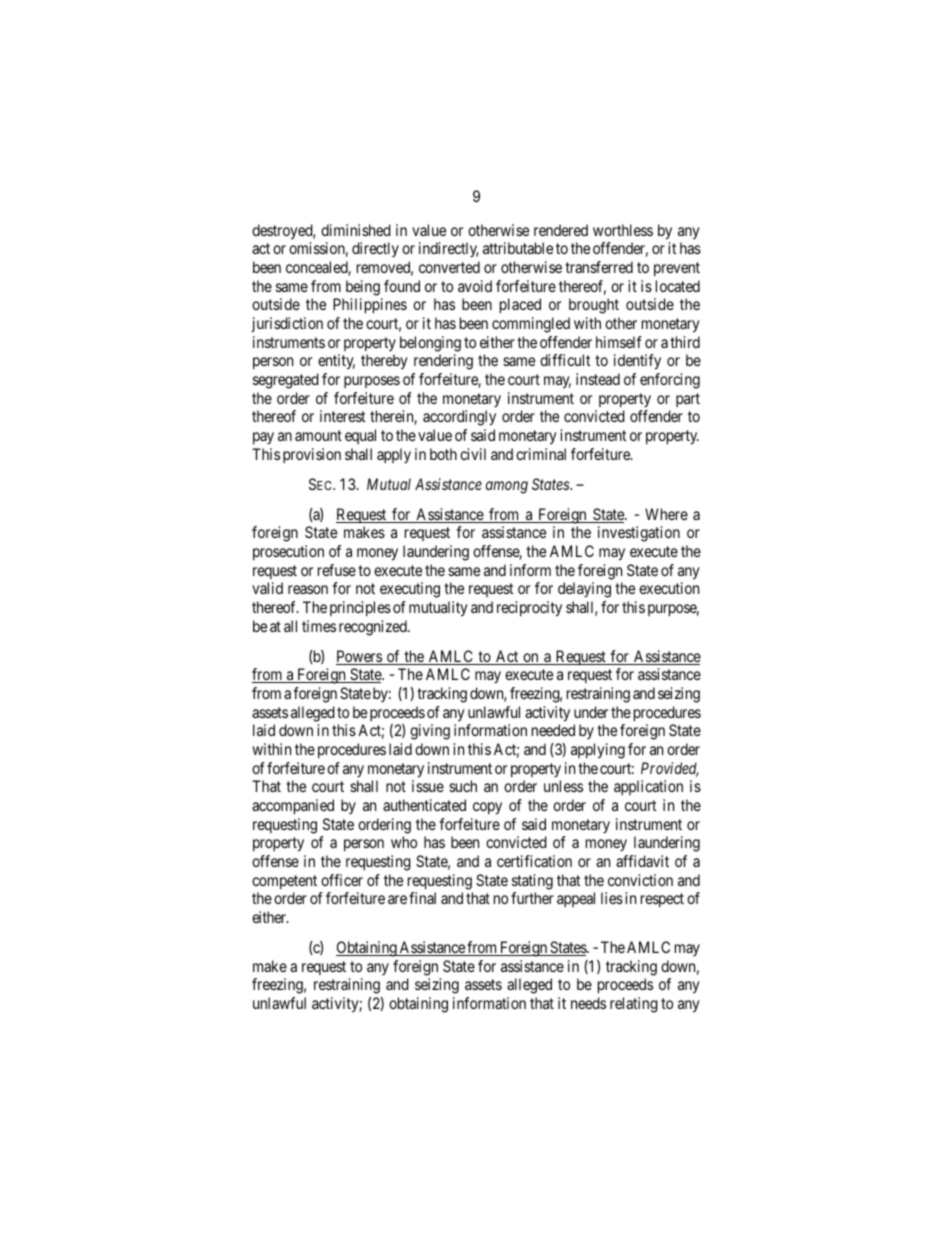 The width and height of the image is (952, 1233). What do you see at coordinates (422, 898) in the image?
I see `final` at bounding box center [422, 898].
